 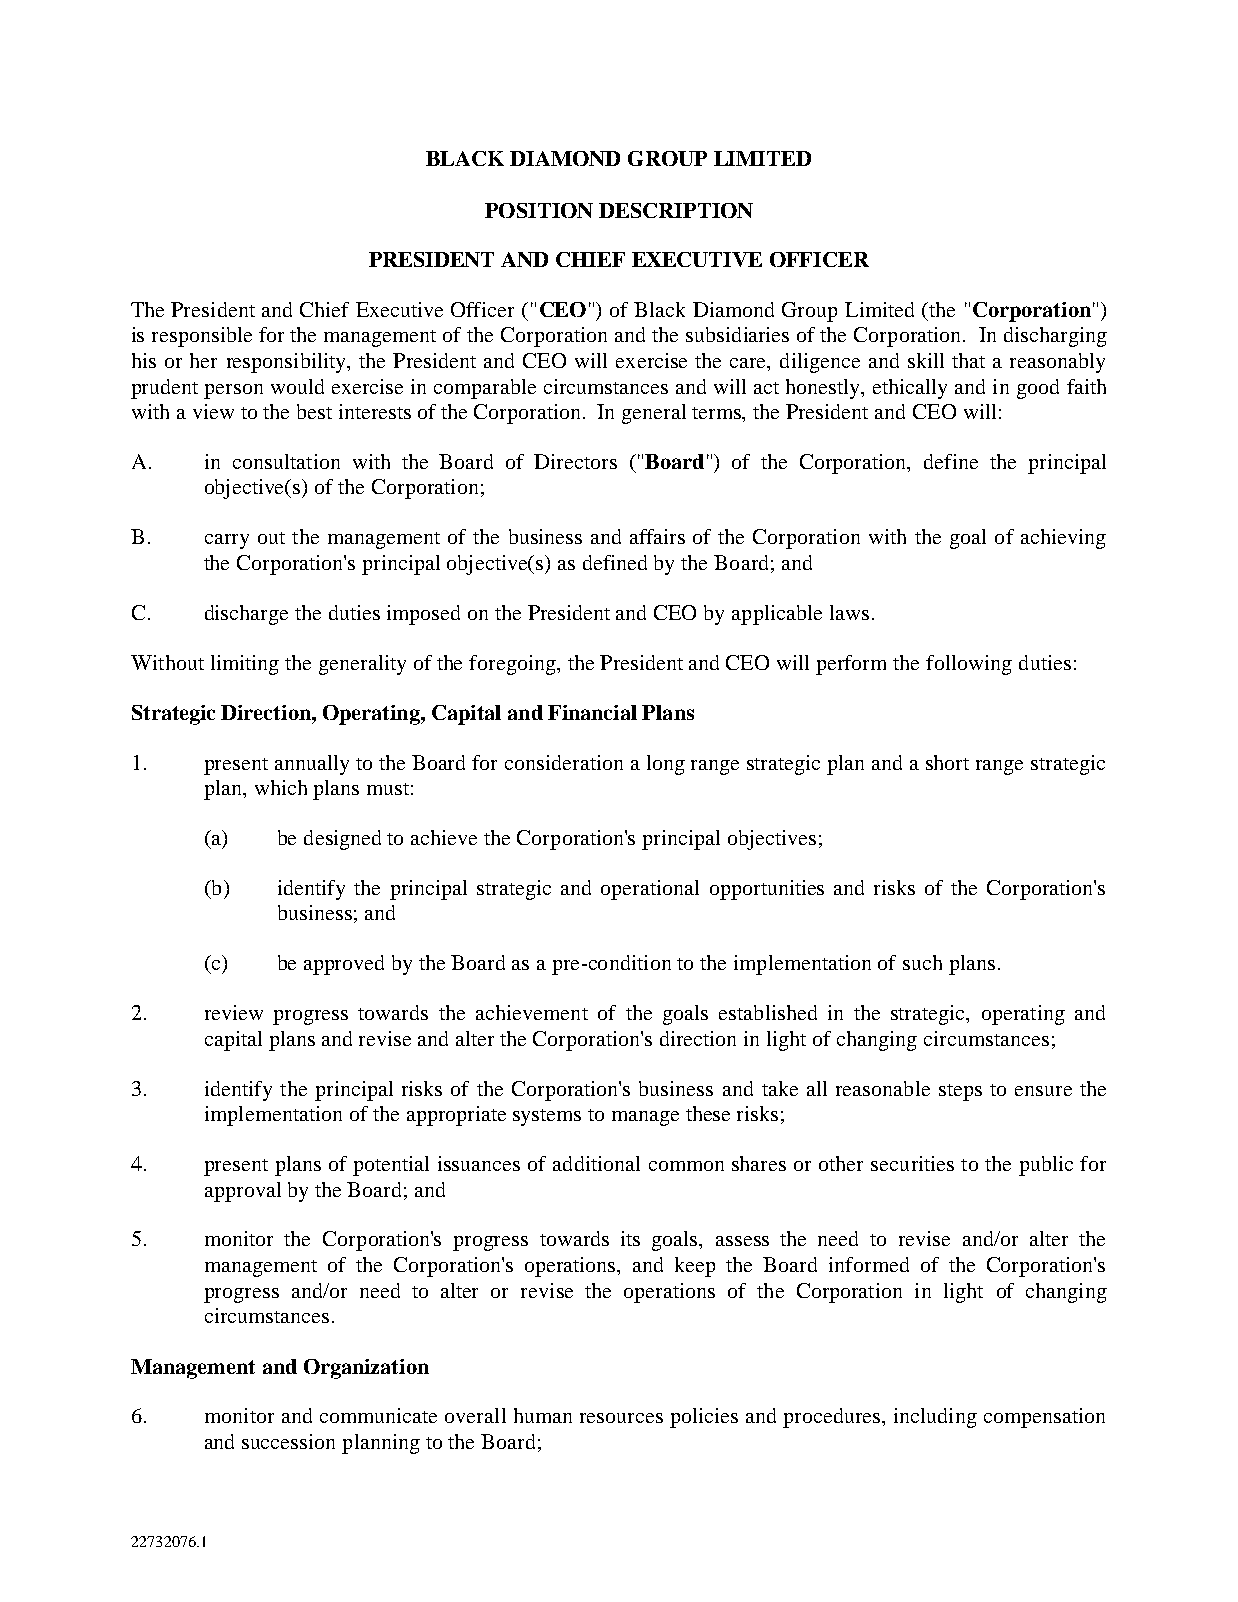 I want to click on responsible, so click(x=202, y=337).
